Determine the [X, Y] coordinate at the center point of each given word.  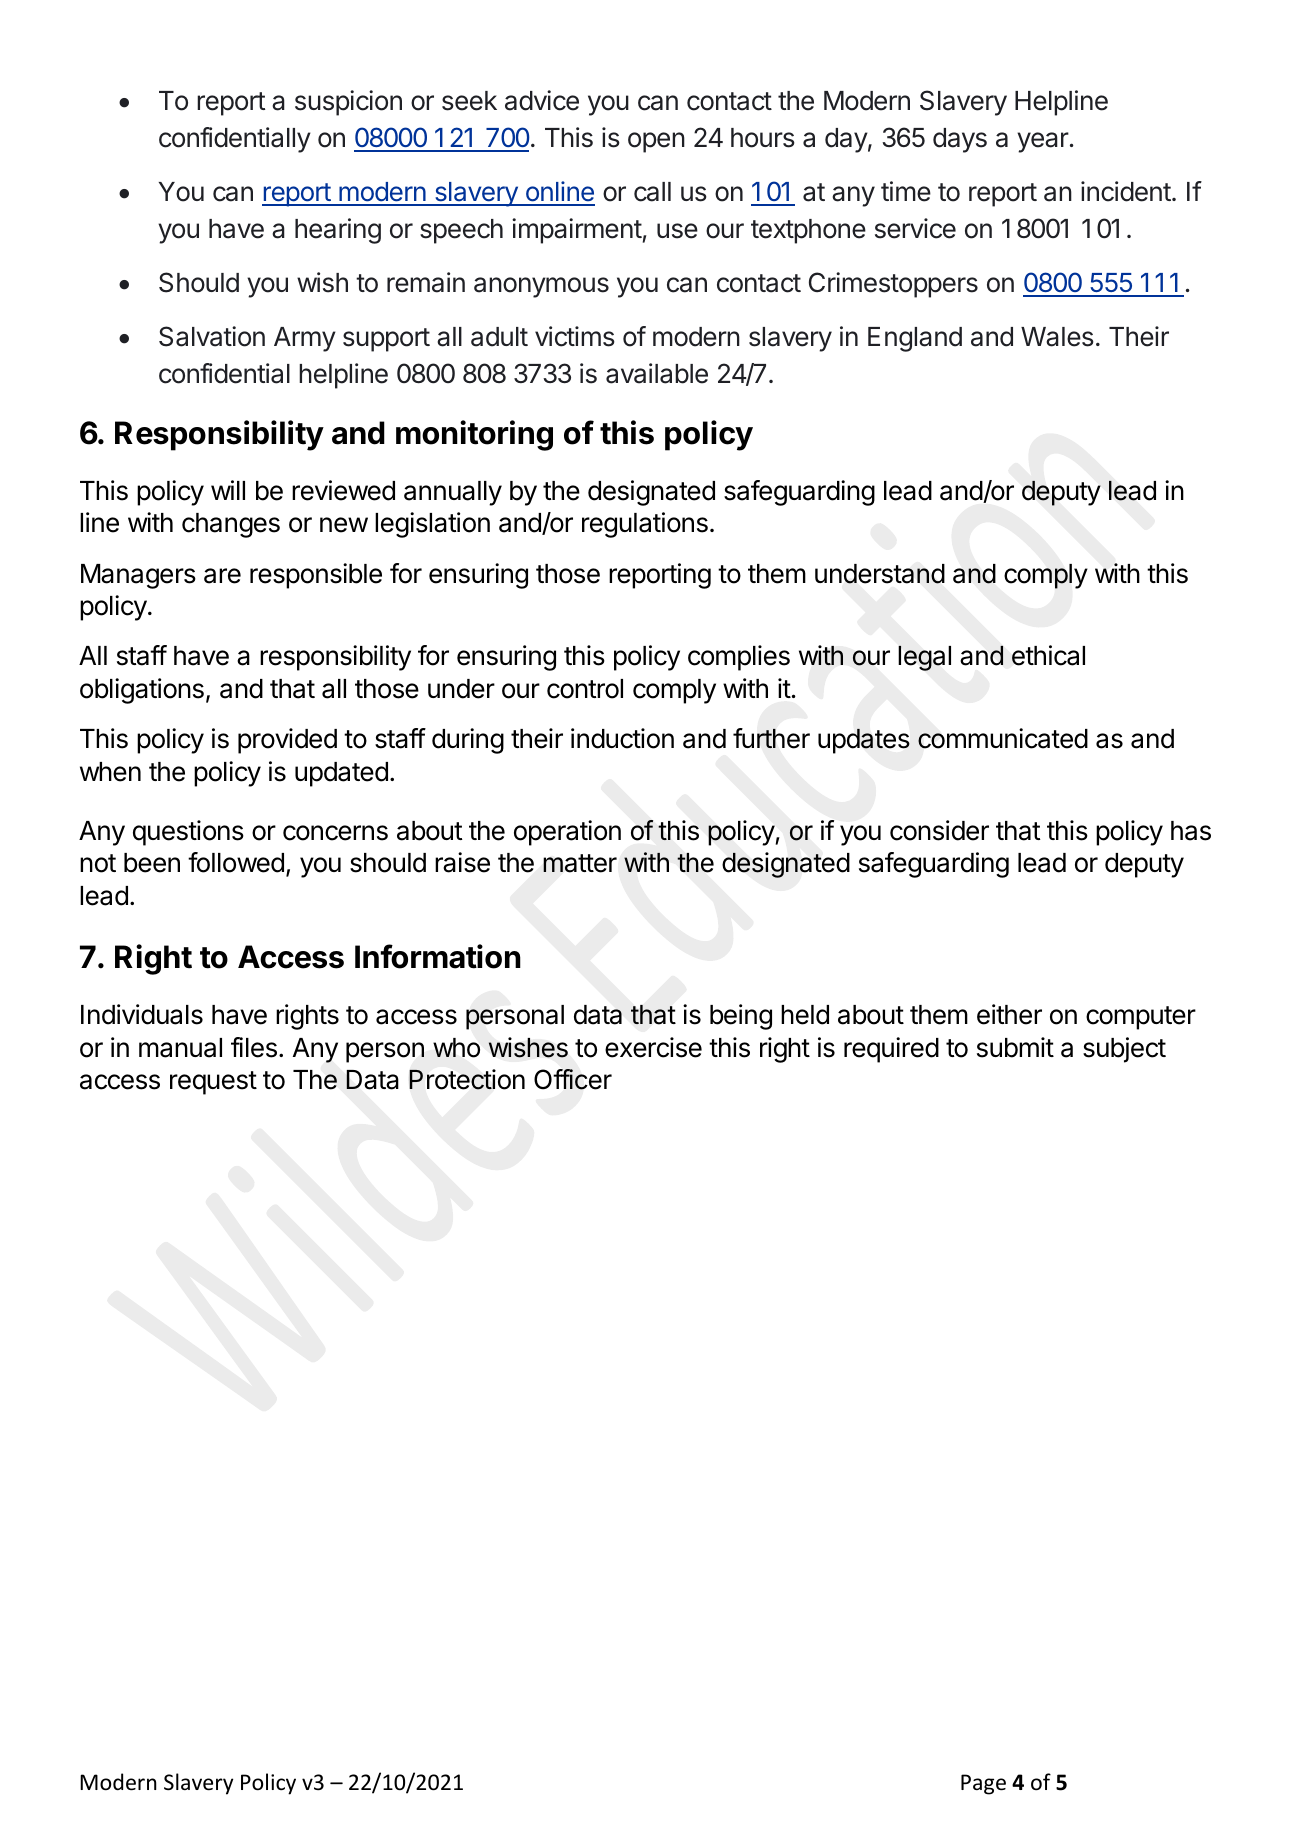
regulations [645, 525]
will [228, 490]
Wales [1057, 337]
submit [1015, 1047]
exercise [653, 1047]
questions [188, 833]
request [213, 1083]
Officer [573, 1079]
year [1043, 142]
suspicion [348, 103]
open [656, 142]
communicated [1003, 738]
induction [622, 738]
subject [1124, 1050]
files [254, 1047]
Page [983, 1784]
